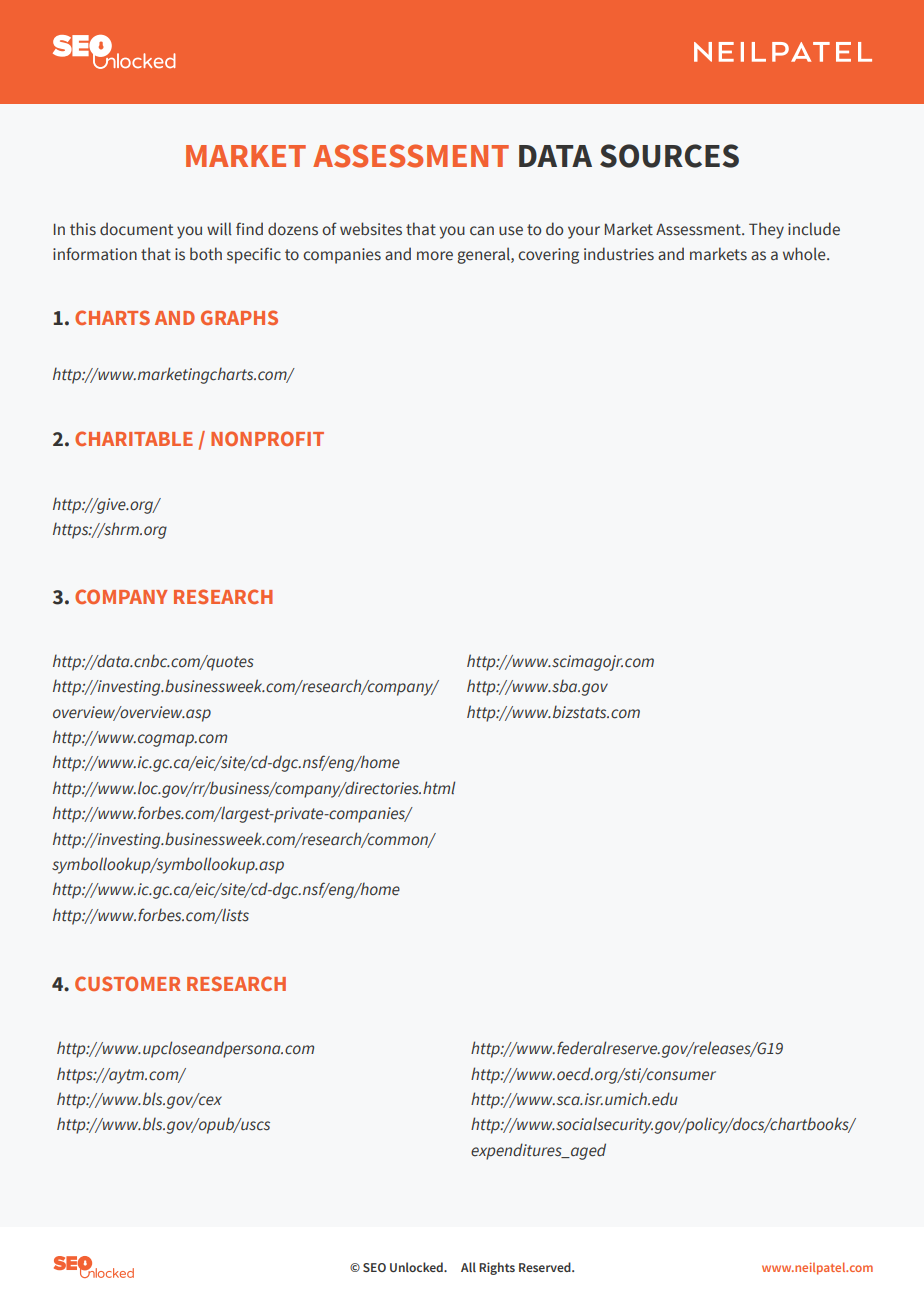 This document has height=1307, width=924. I want to click on whole, so click(805, 254).
